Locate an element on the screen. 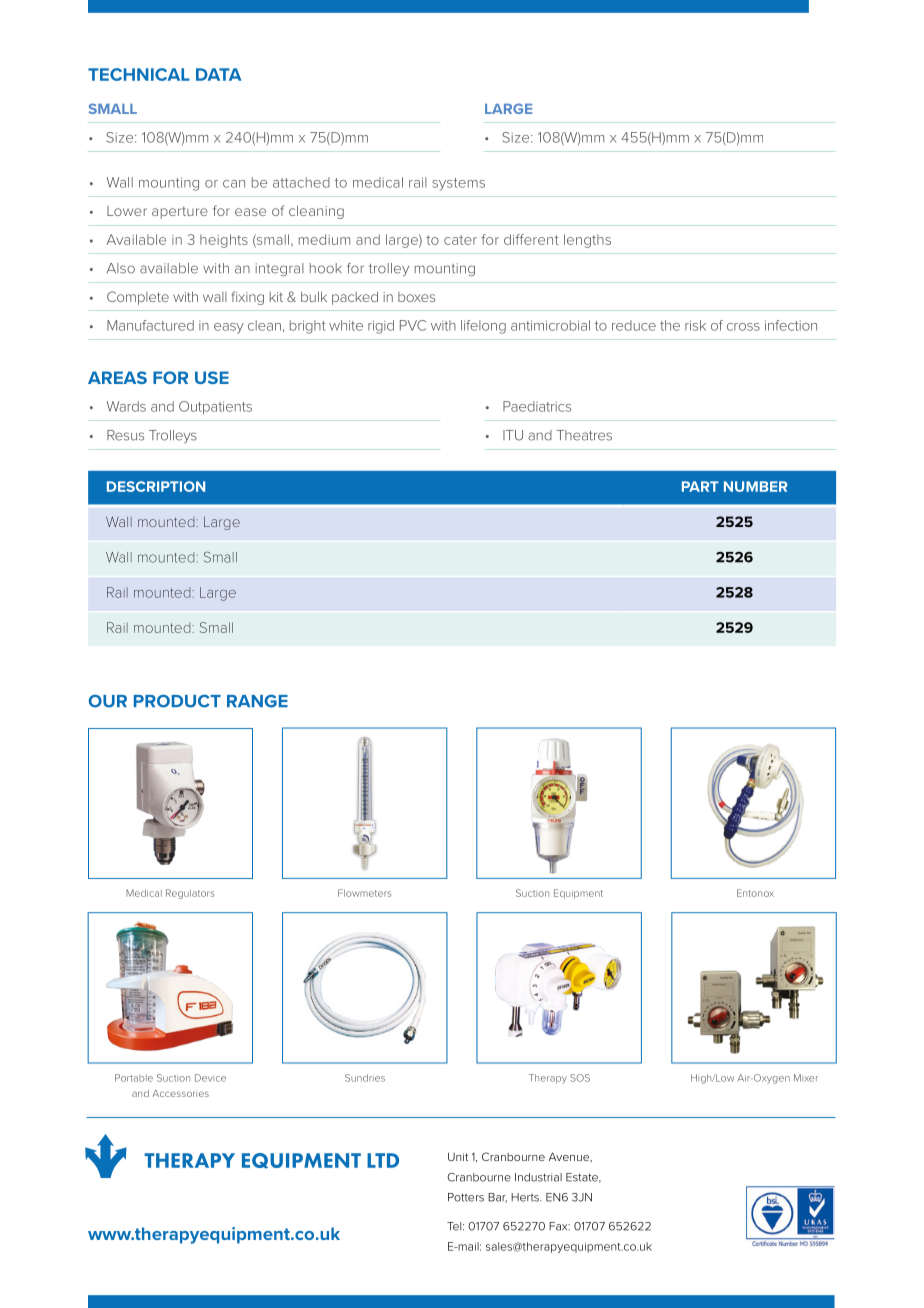  PART is located at coordinates (700, 486).
